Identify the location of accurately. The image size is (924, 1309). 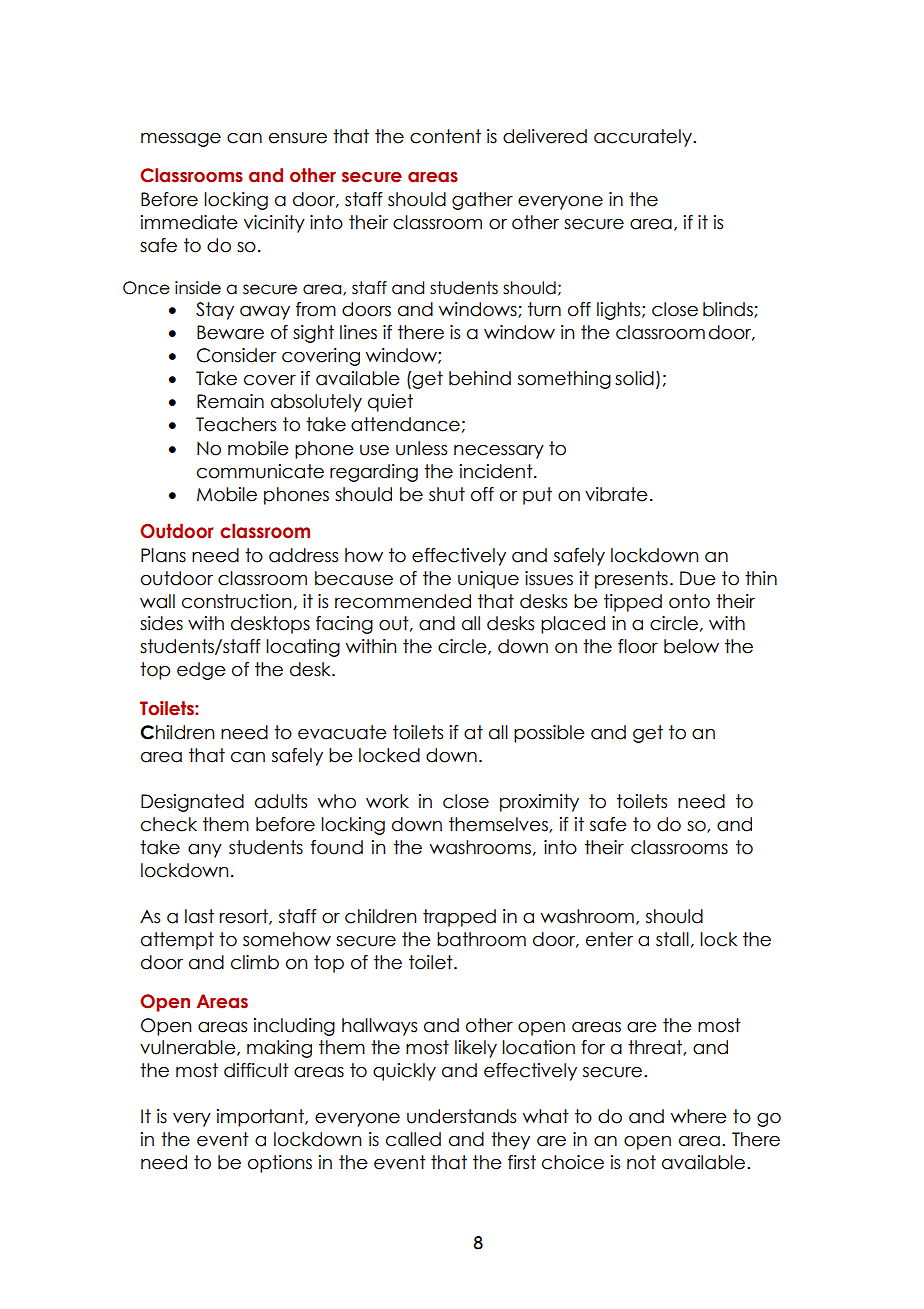
(644, 138).
